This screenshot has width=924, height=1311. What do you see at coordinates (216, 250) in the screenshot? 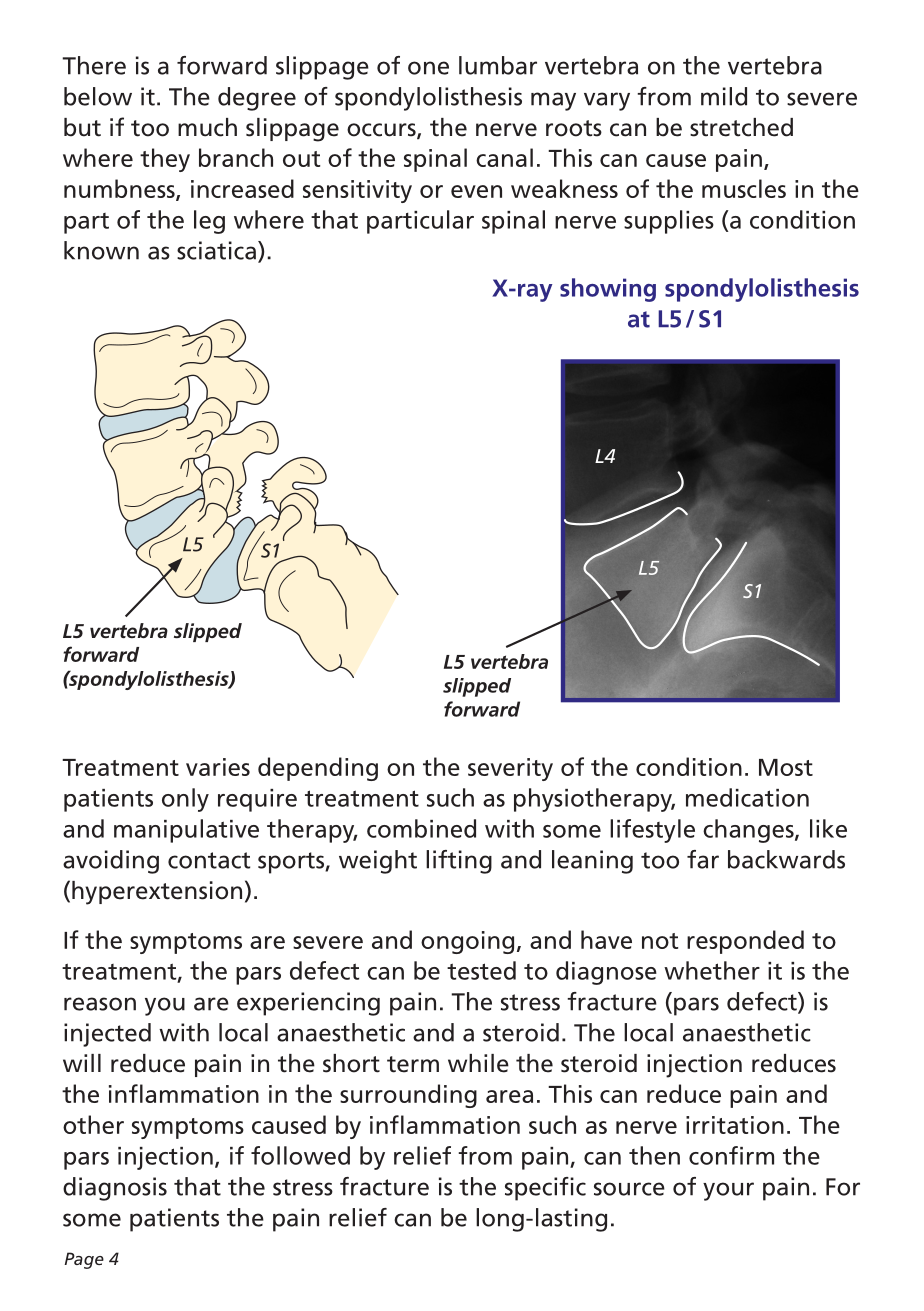
I see `sciatica` at bounding box center [216, 250].
